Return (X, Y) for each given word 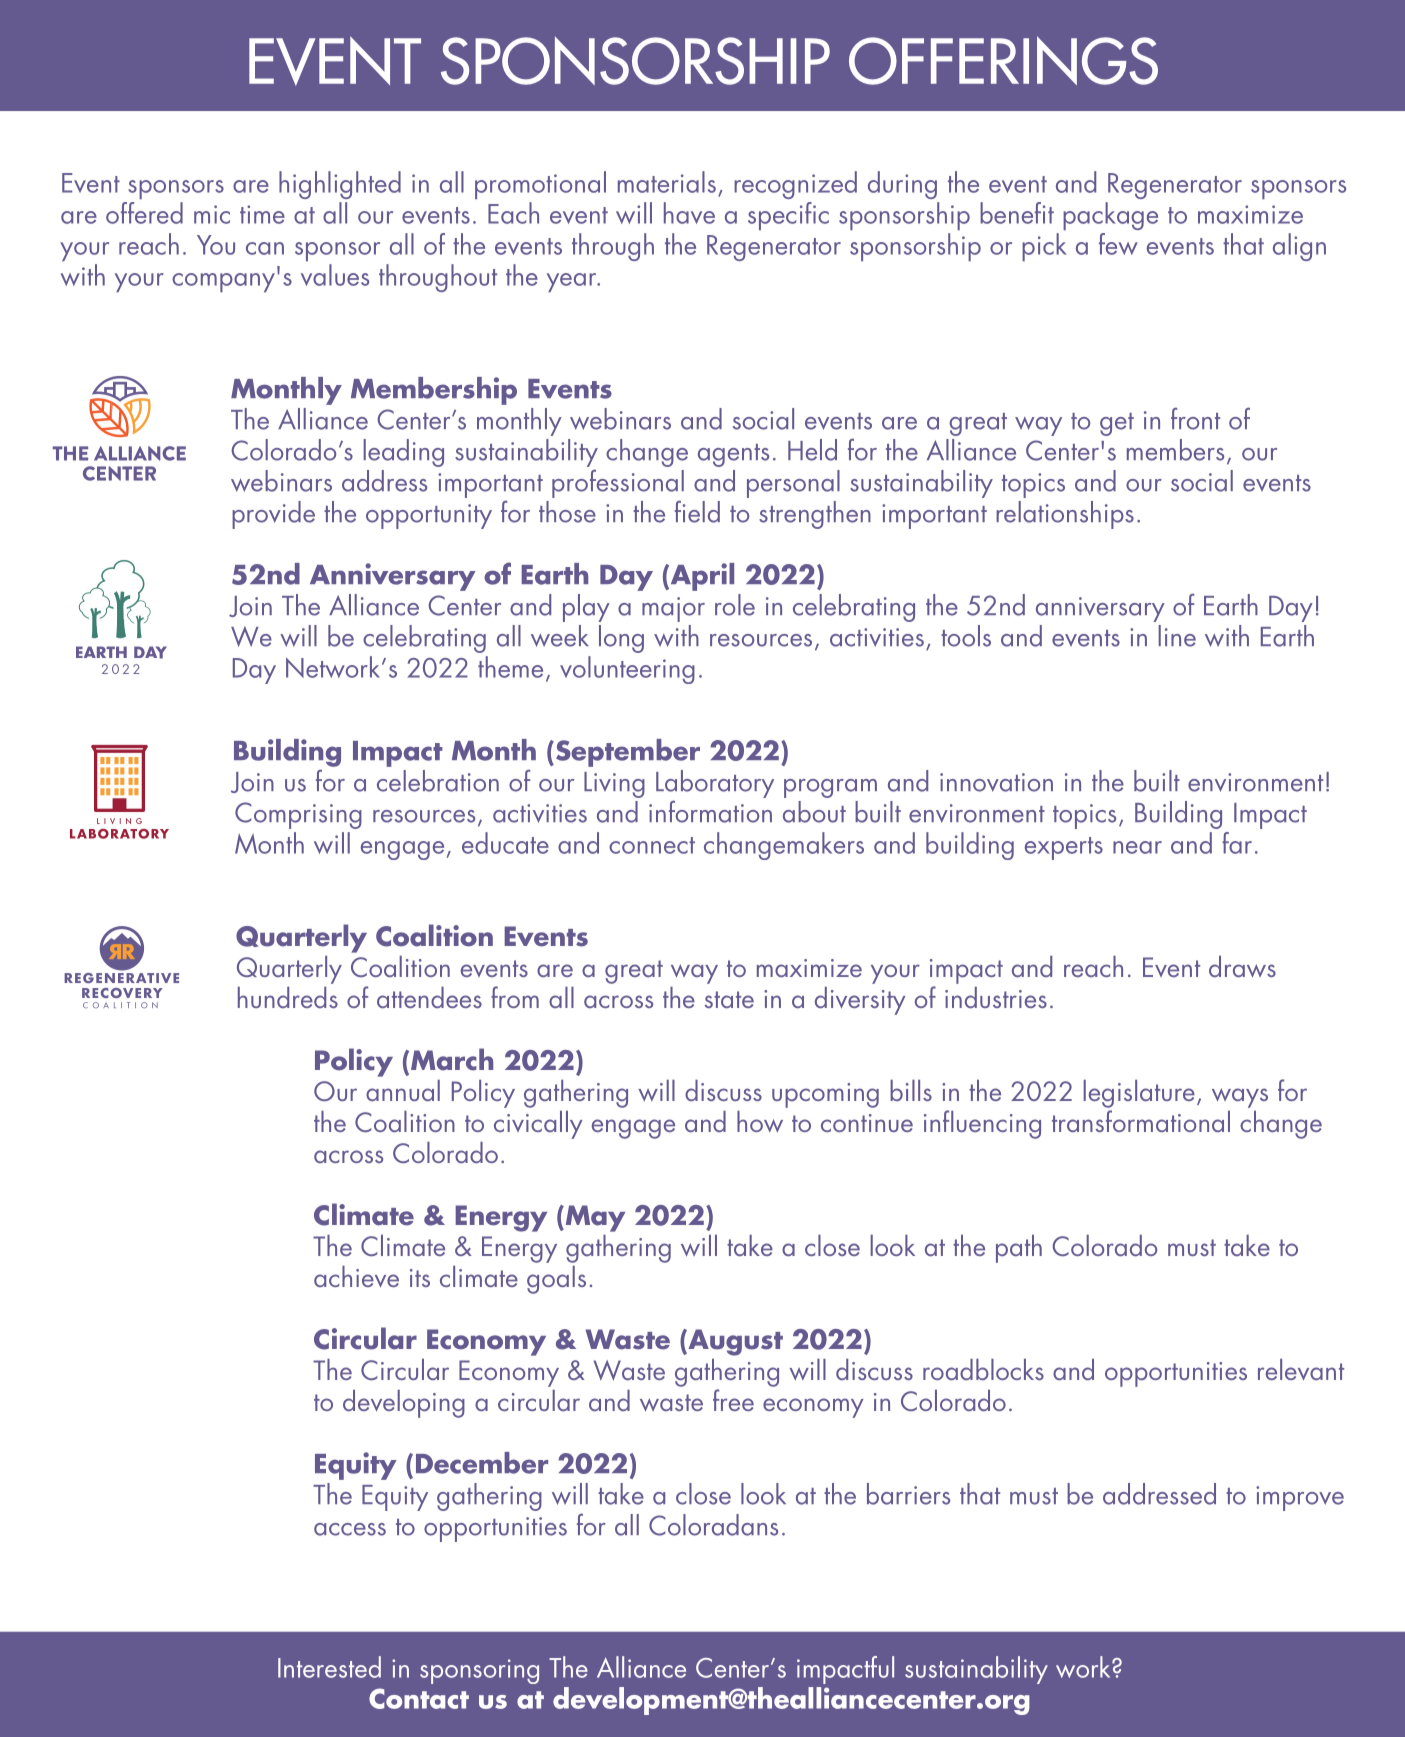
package (1110, 216)
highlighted (340, 185)
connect (652, 845)
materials (667, 182)
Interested (329, 1667)
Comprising (298, 815)
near (1137, 847)
